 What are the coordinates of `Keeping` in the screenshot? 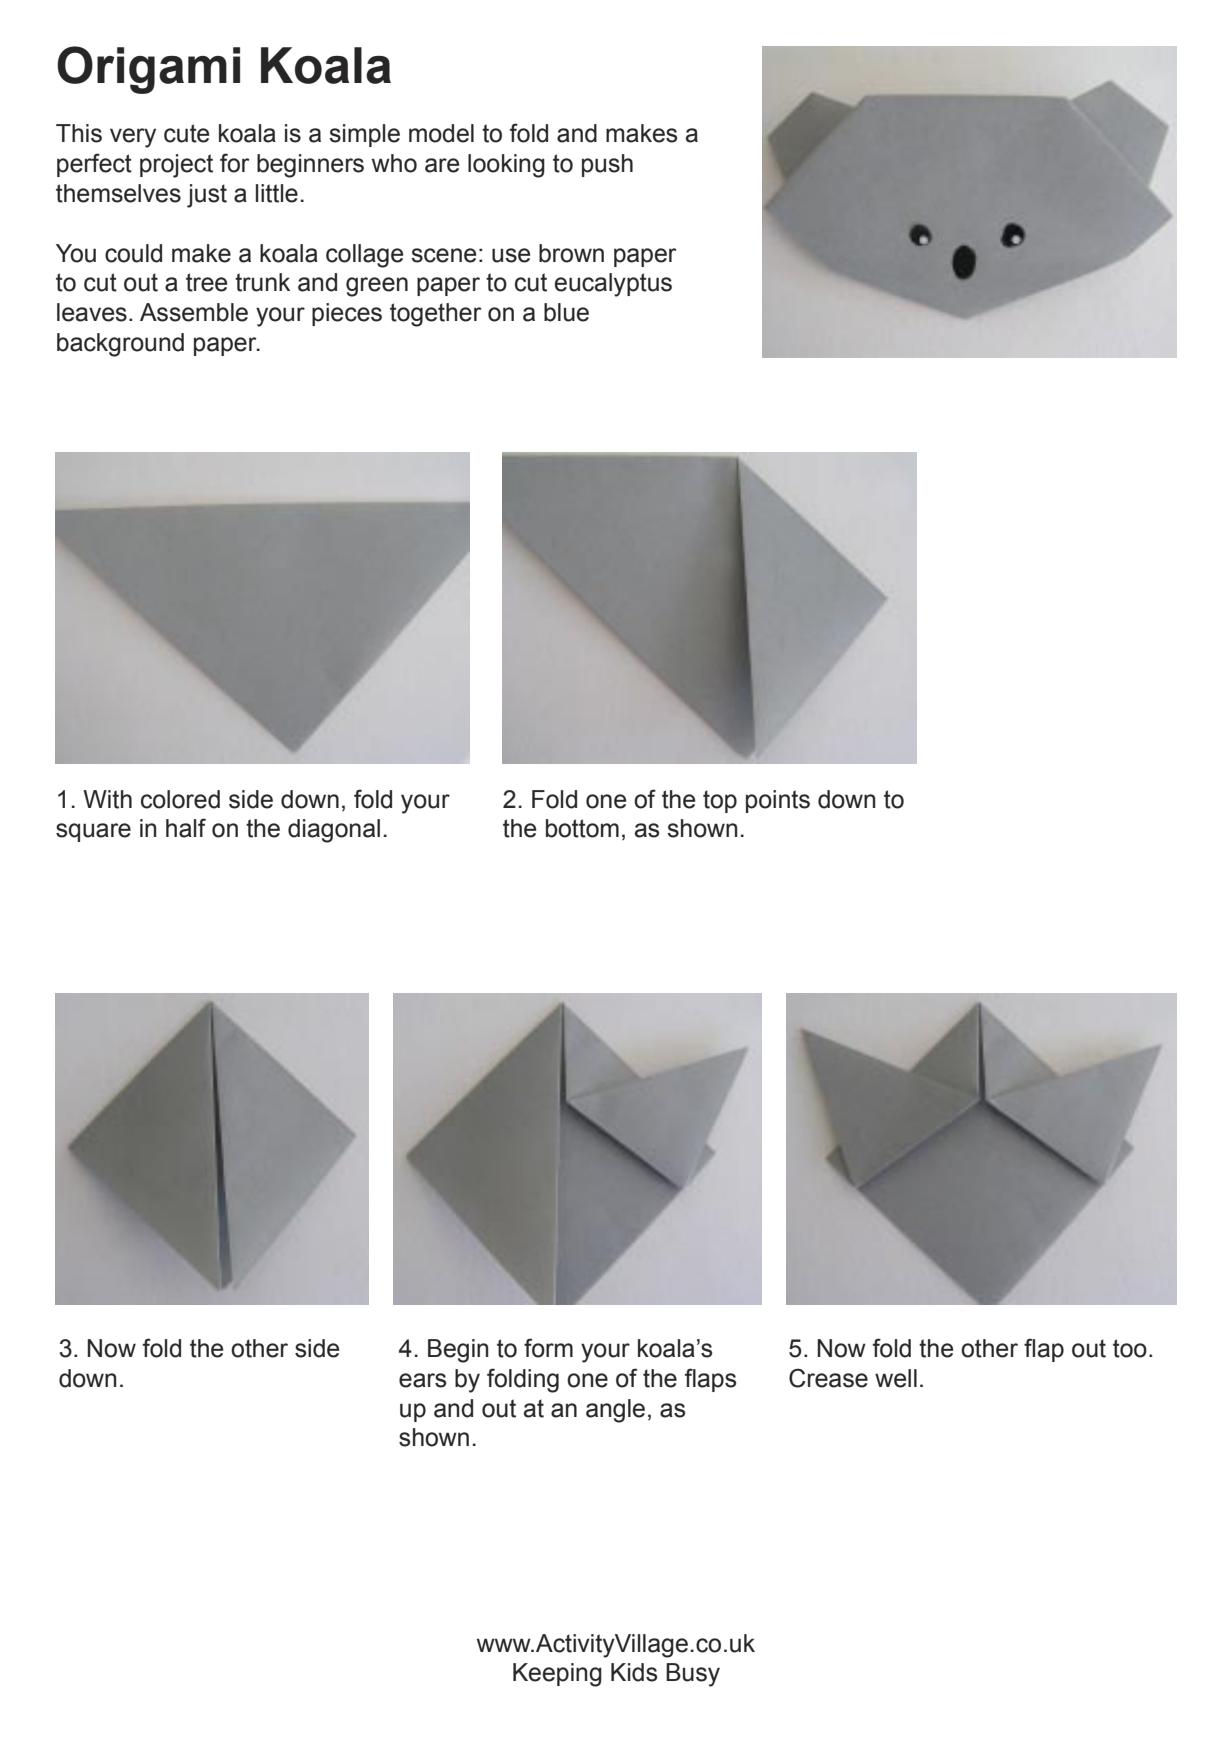 It's located at (557, 1675).
